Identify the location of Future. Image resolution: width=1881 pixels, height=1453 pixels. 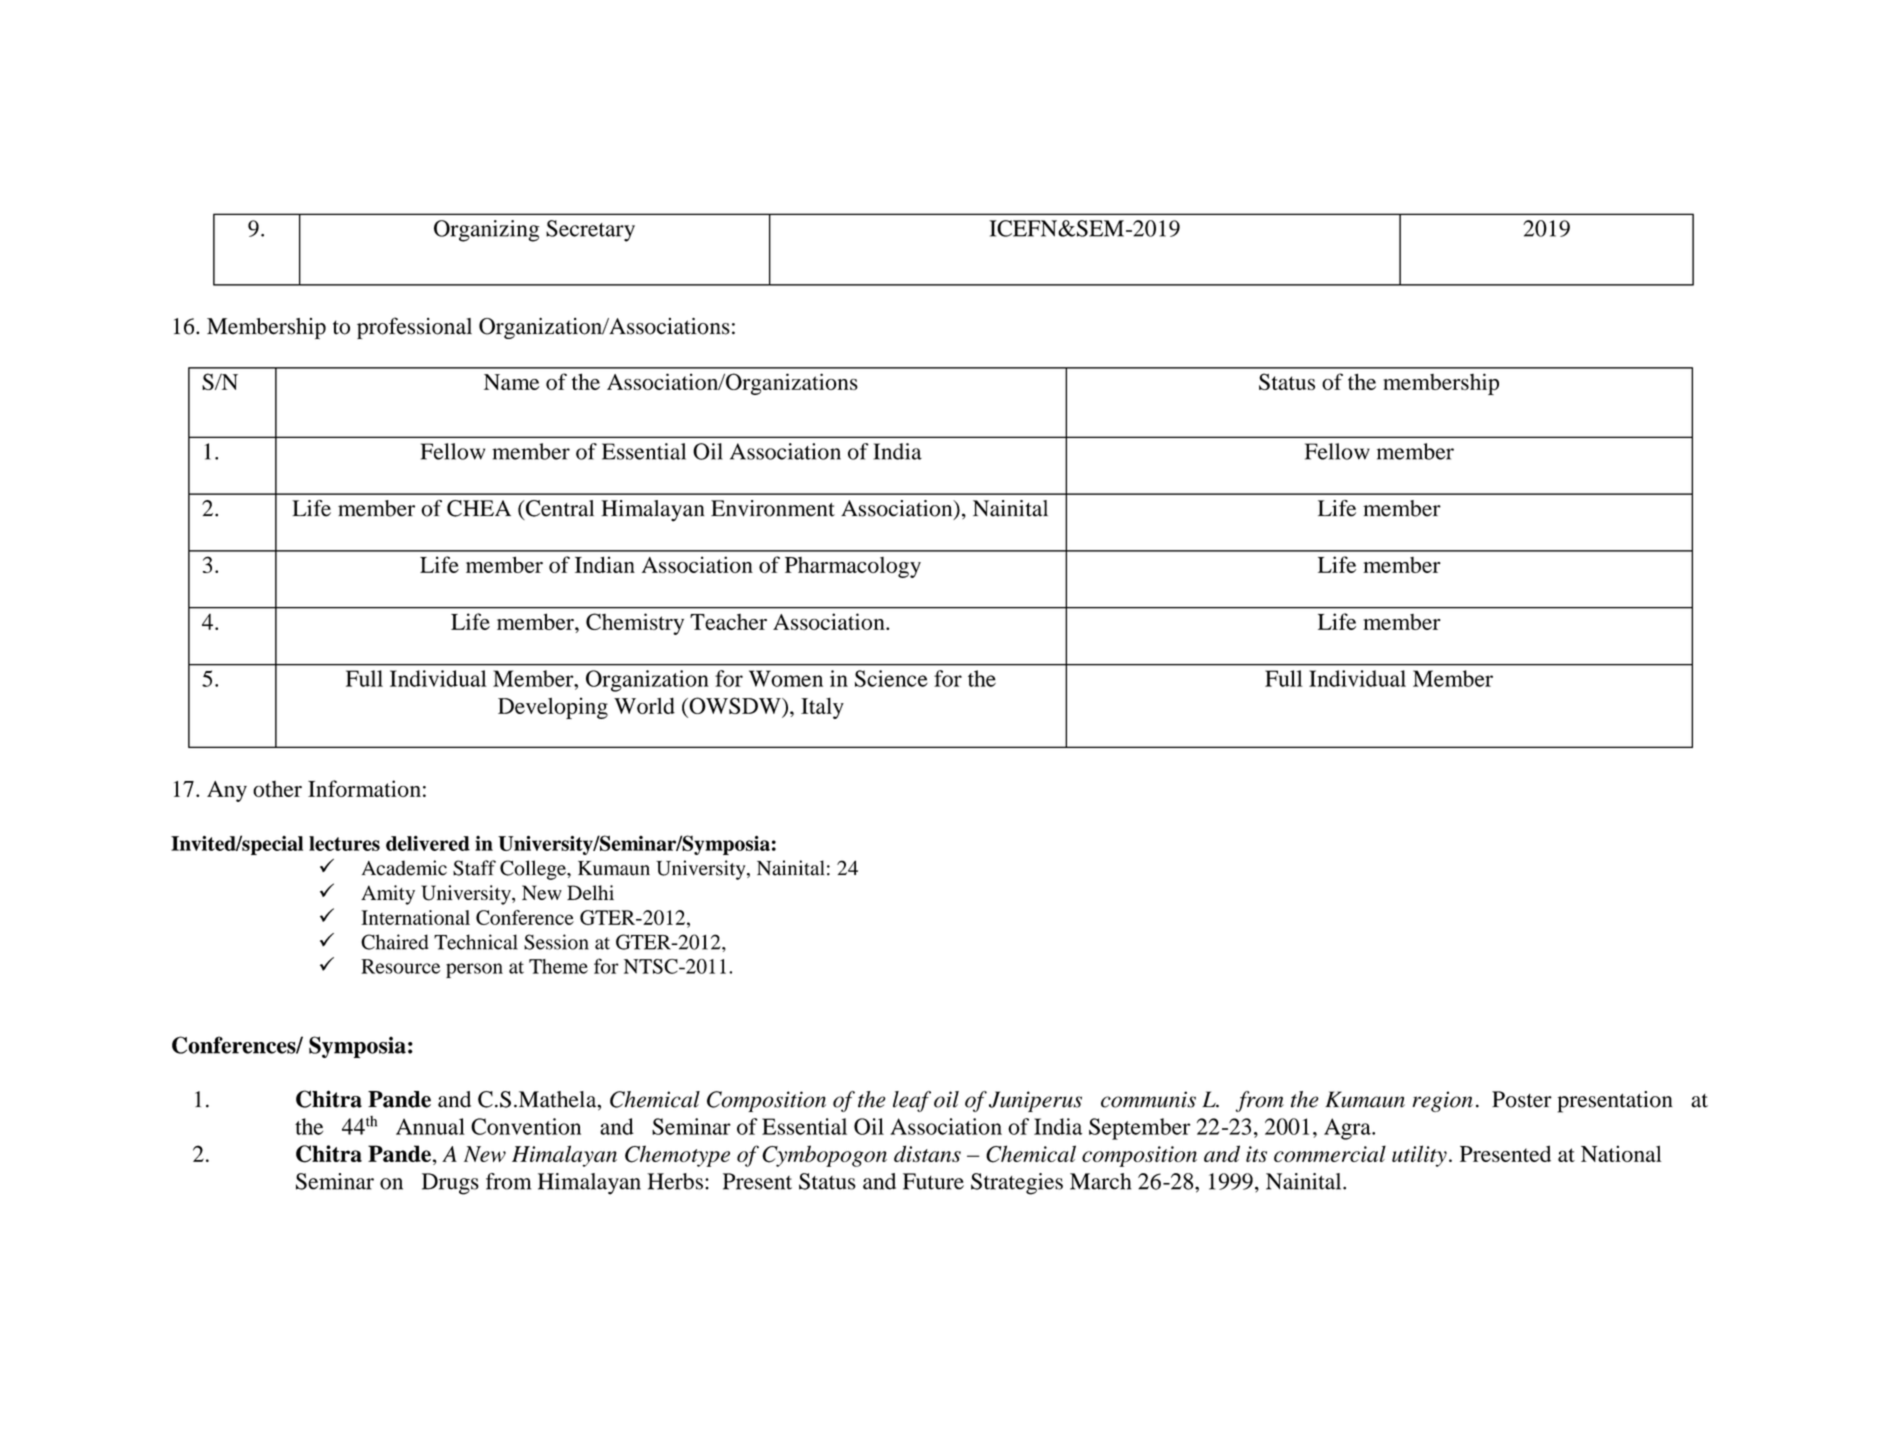
(933, 1181).
